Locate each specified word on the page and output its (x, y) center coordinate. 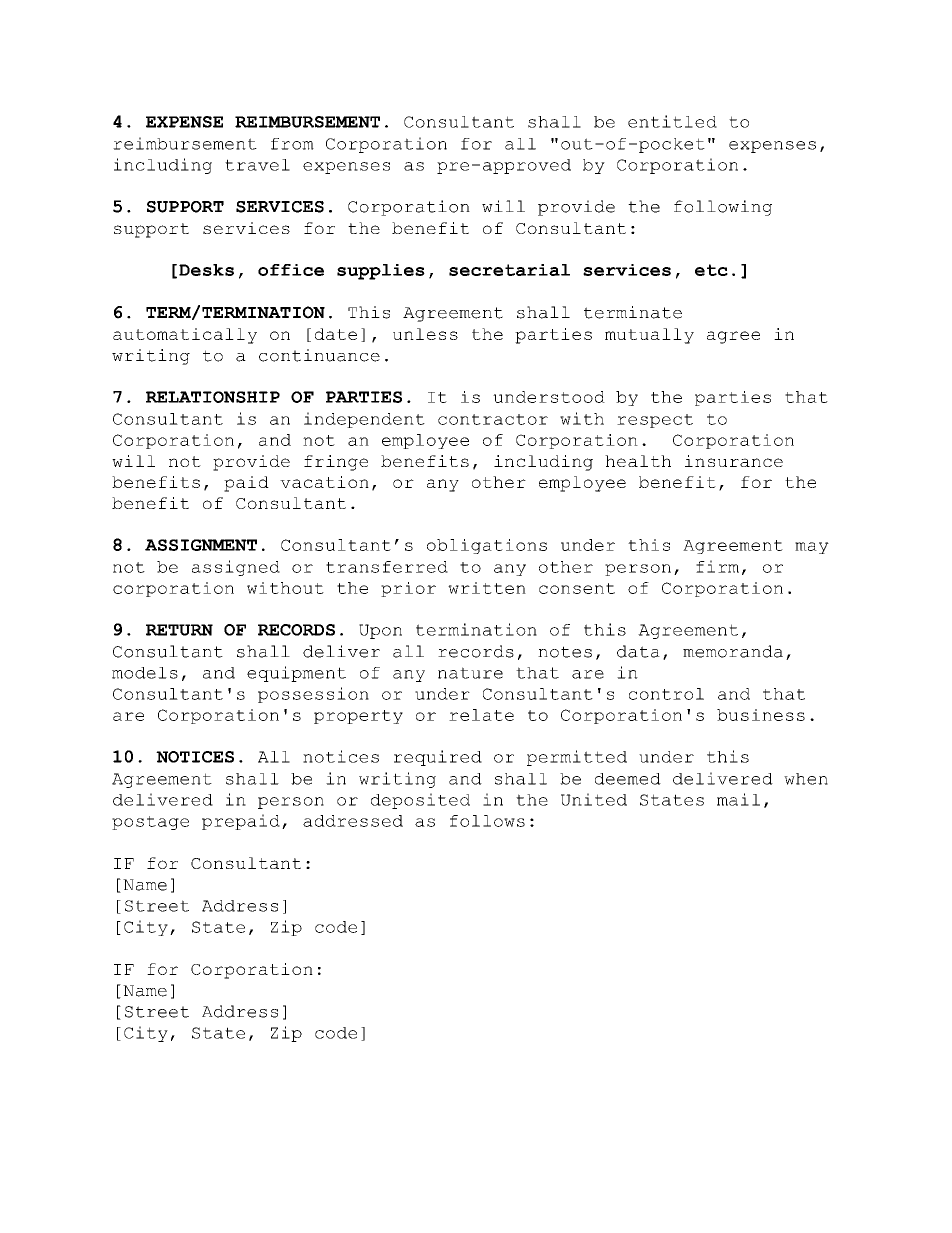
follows (487, 821)
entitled (672, 121)
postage (150, 823)
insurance (734, 461)
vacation (324, 482)
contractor (493, 419)
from (292, 144)
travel (257, 165)
